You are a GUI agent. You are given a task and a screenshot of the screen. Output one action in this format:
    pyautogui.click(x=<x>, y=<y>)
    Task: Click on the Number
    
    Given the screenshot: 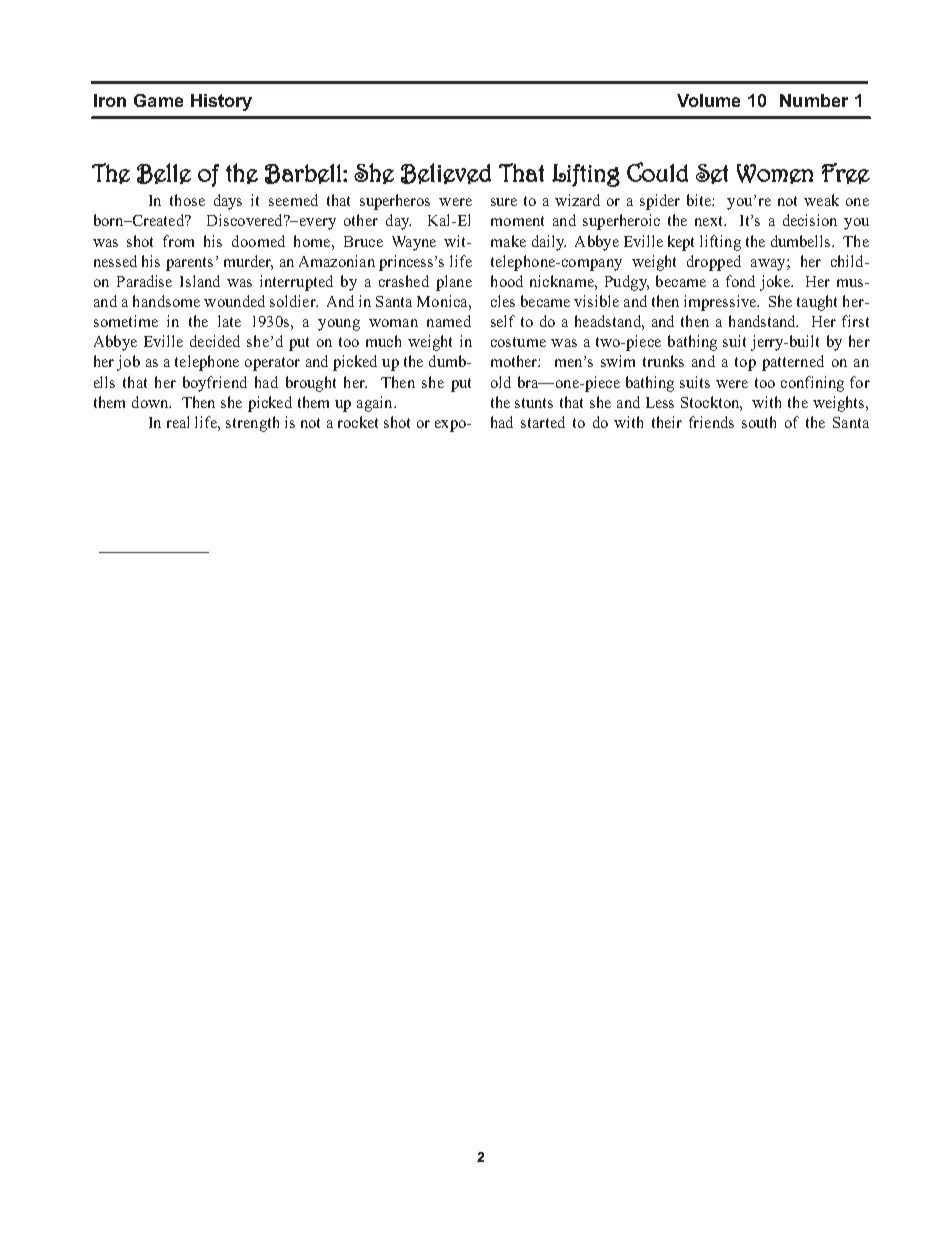 What is the action you would take?
    pyautogui.click(x=814, y=100)
